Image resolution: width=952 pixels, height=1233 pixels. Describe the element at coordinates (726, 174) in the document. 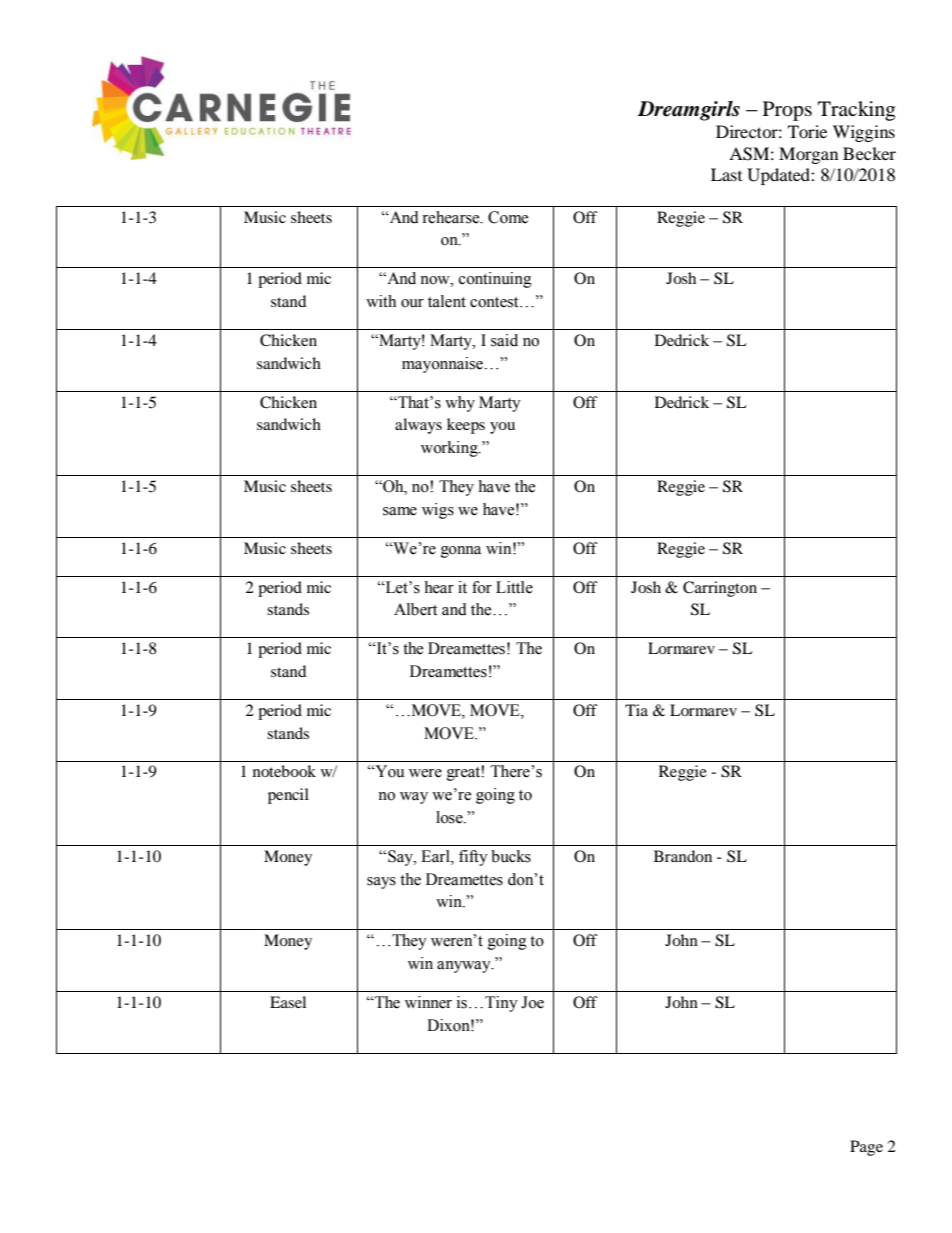

I see `Last` at that location.
